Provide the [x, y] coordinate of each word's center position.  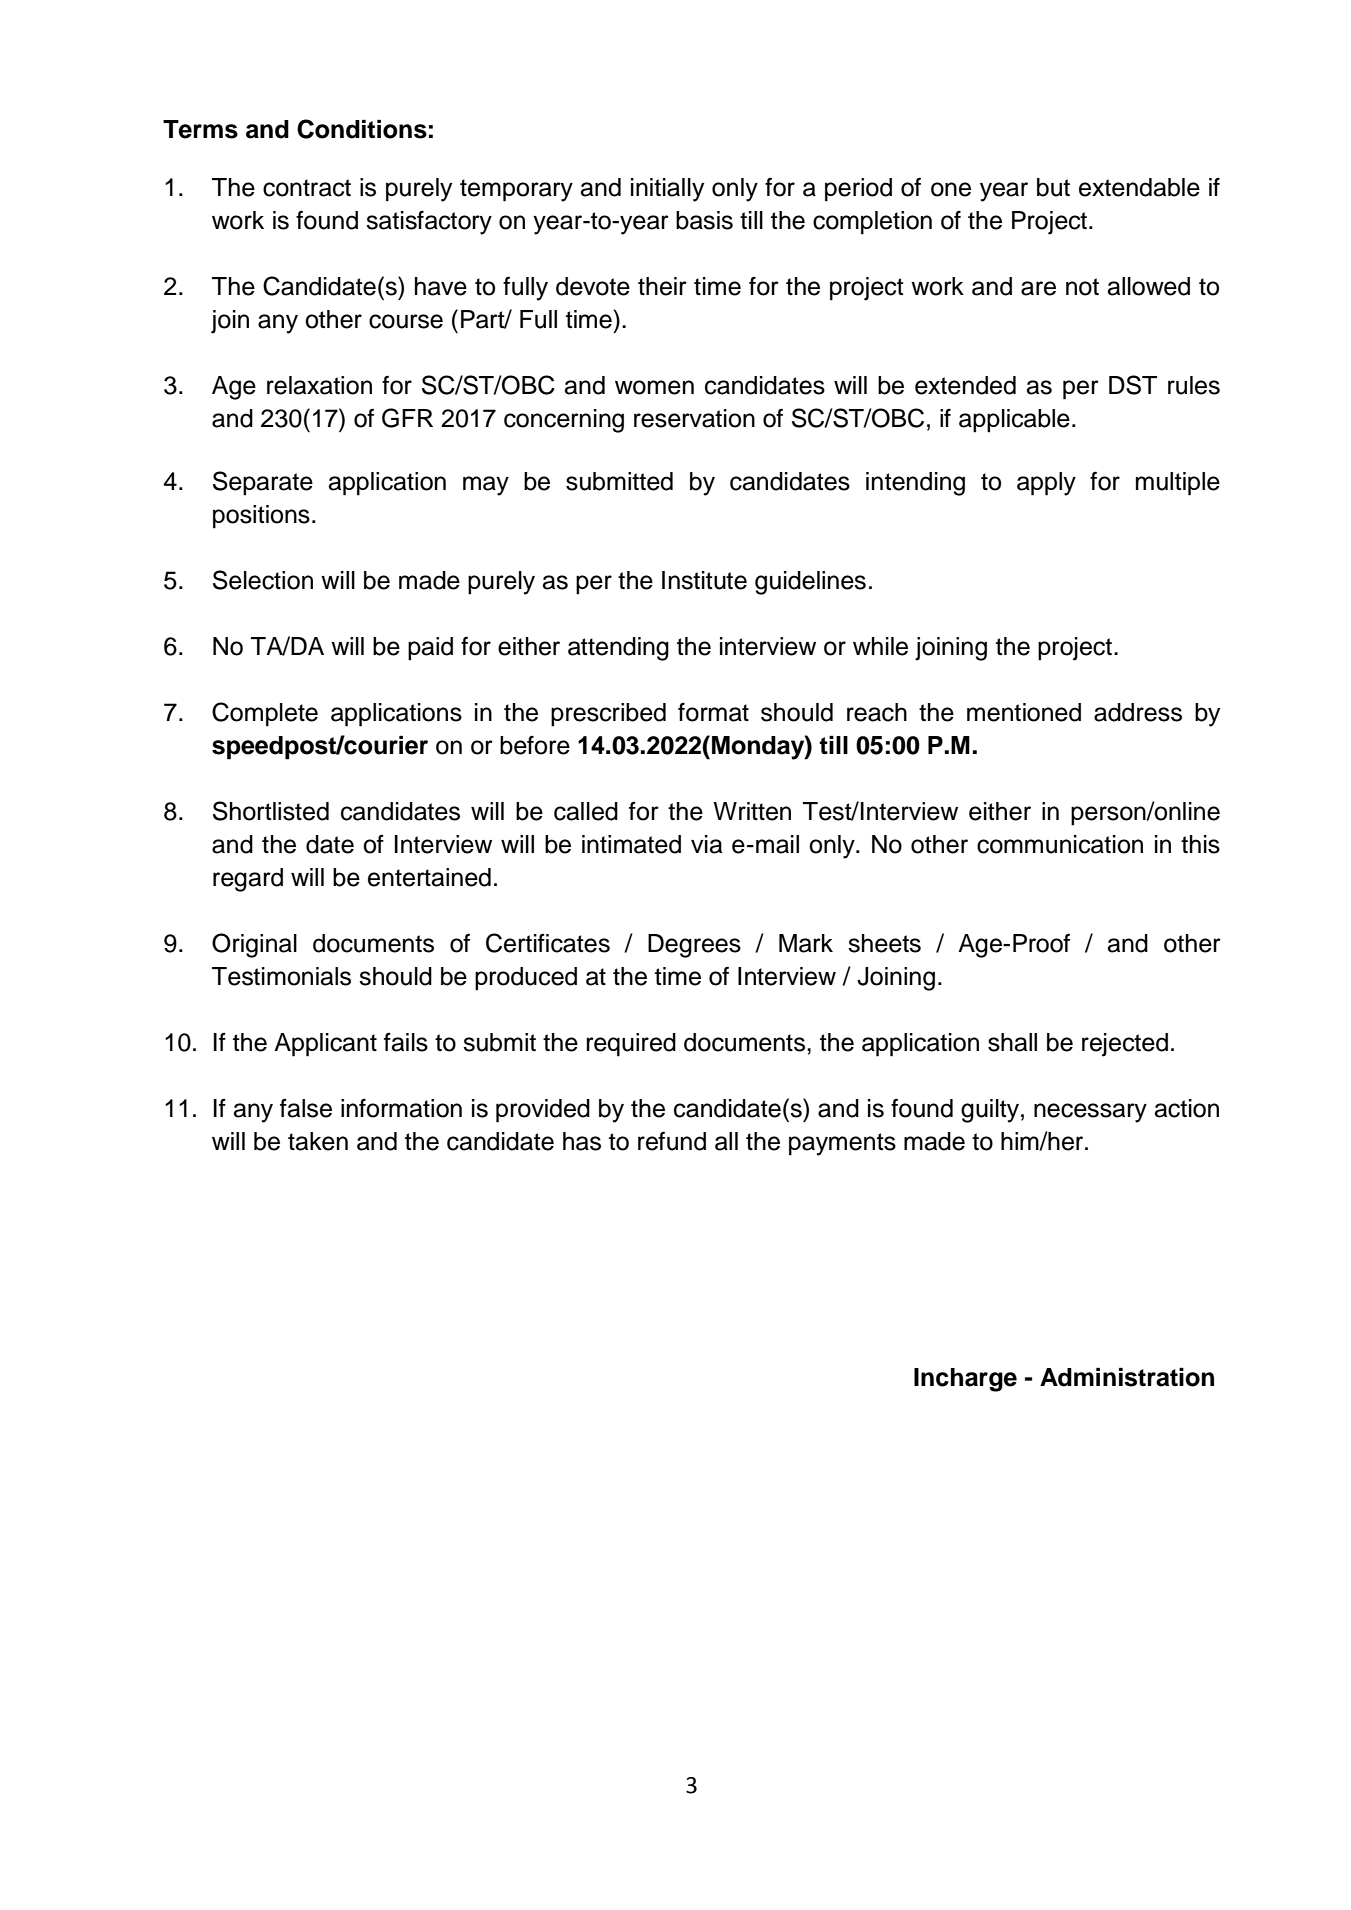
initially [667, 190]
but [1053, 187]
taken [318, 1141]
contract [307, 188]
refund [672, 1141]
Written [752, 811]
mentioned [1024, 712]
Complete [265, 714]
